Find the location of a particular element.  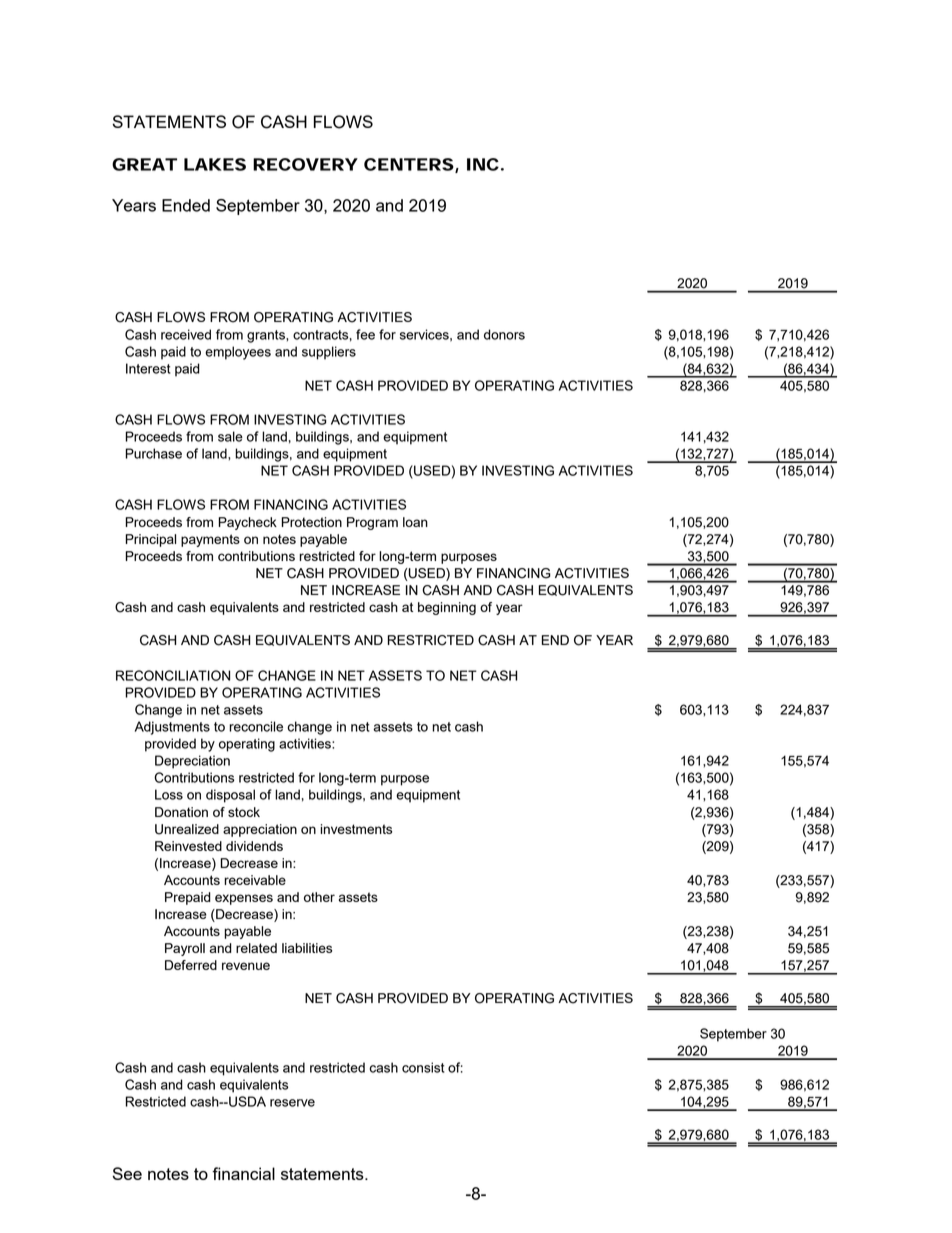

beginning is located at coordinates (447, 608).
